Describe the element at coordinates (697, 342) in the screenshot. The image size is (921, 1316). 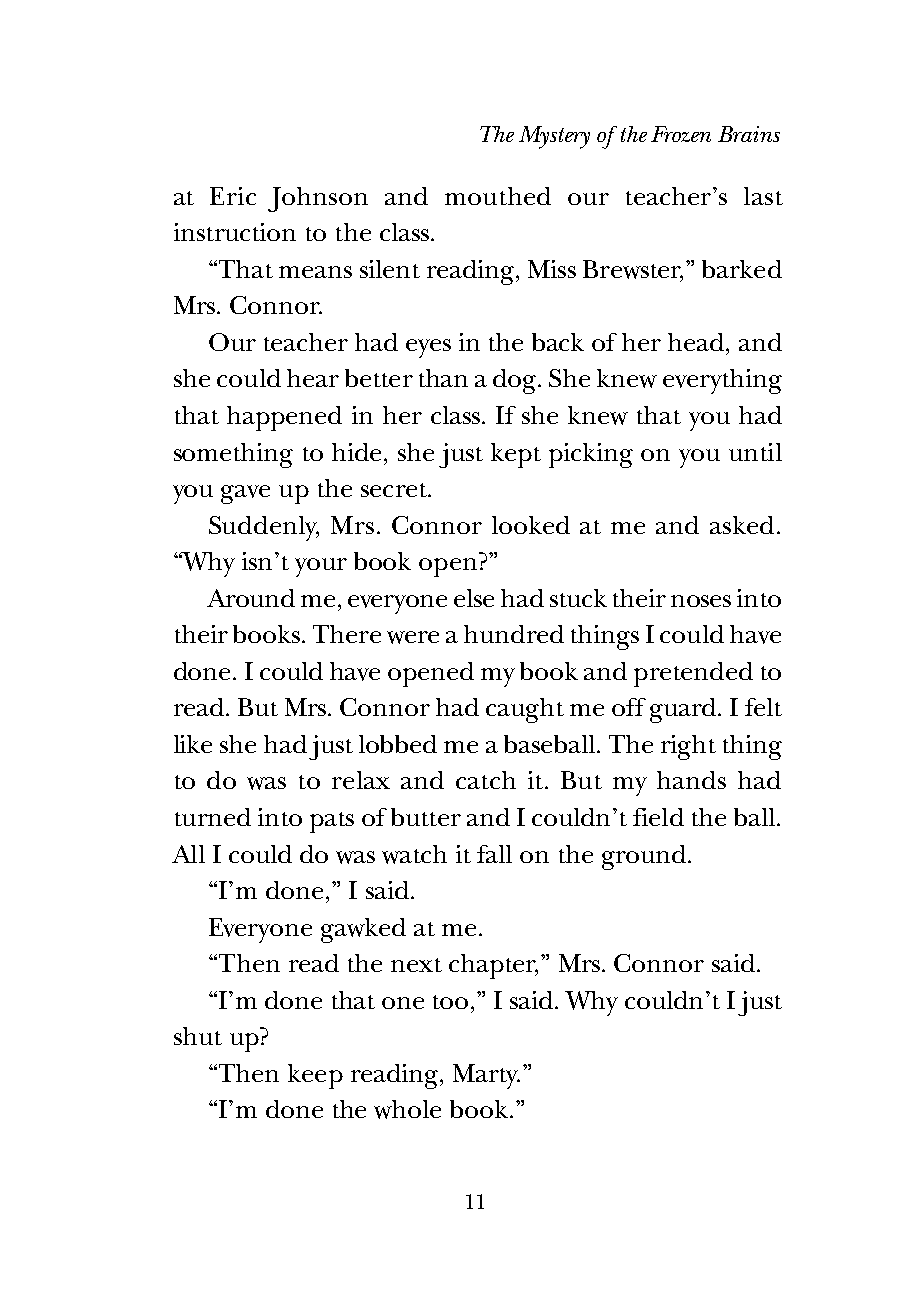
I see `head` at that location.
